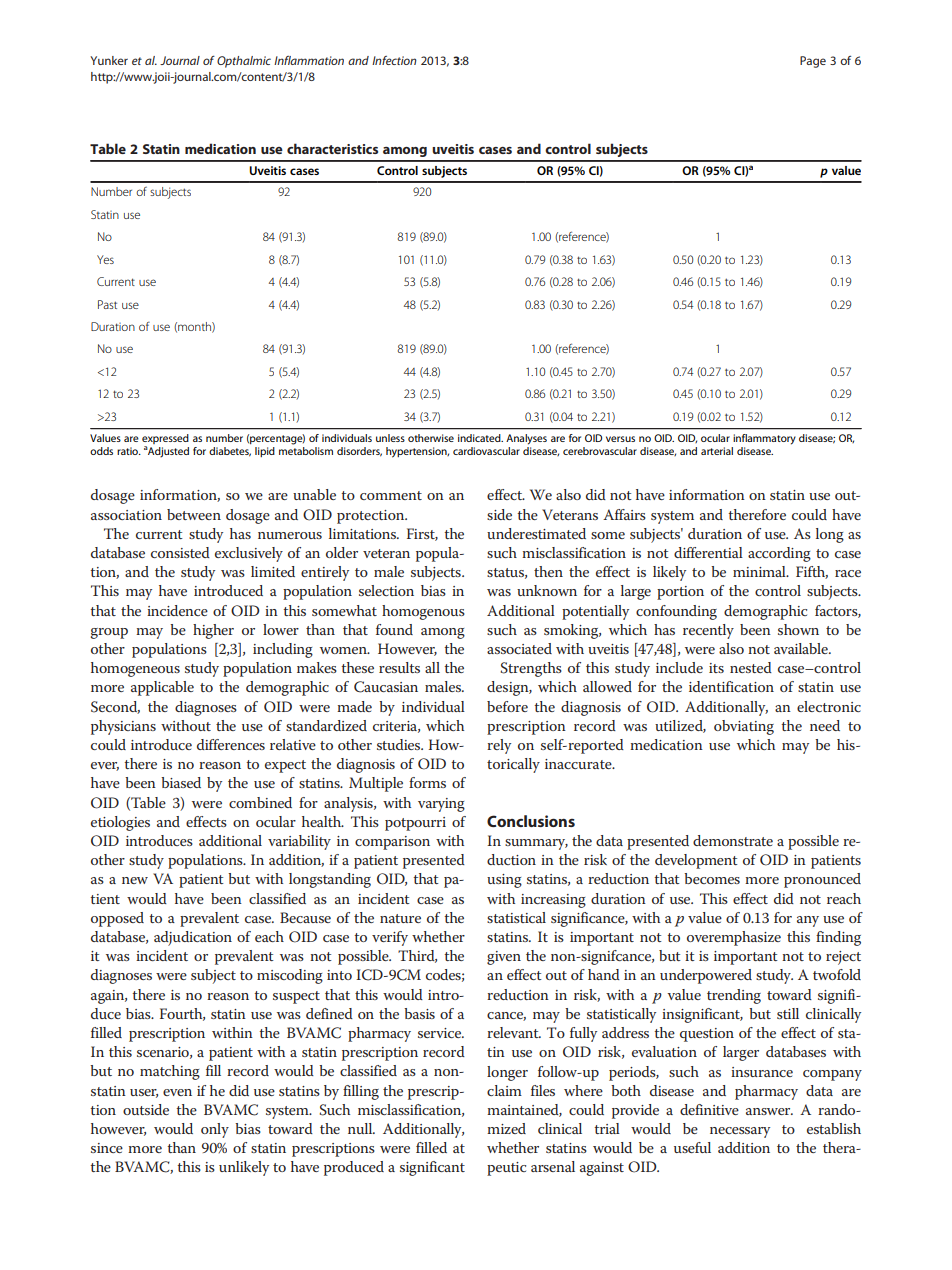  I want to click on Page, so click(813, 62).
